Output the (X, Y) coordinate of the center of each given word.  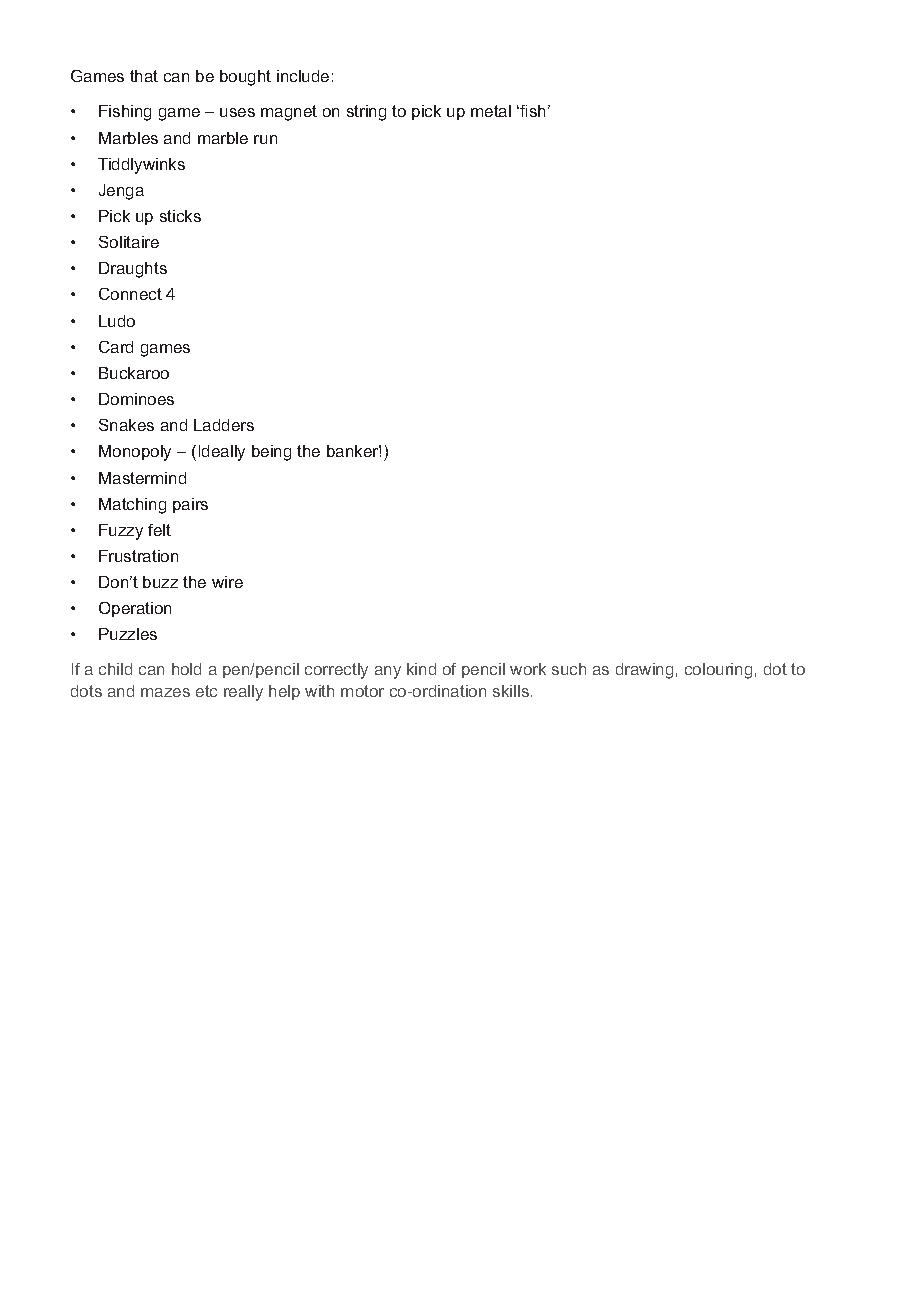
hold (186, 669)
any (388, 672)
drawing (644, 671)
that (144, 76)
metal (491, 111)
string (366, 113)
